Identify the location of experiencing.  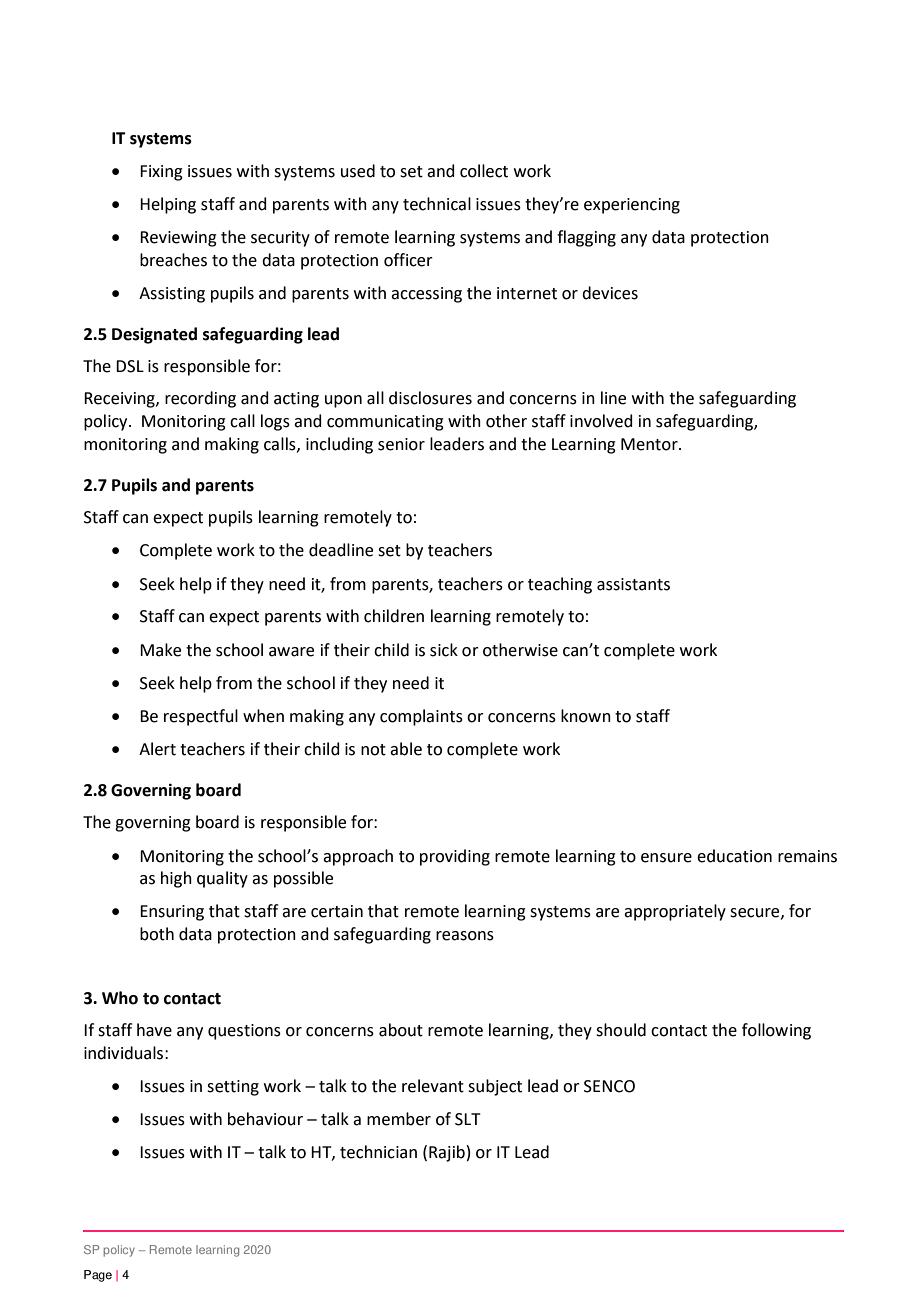
(632, 206).
